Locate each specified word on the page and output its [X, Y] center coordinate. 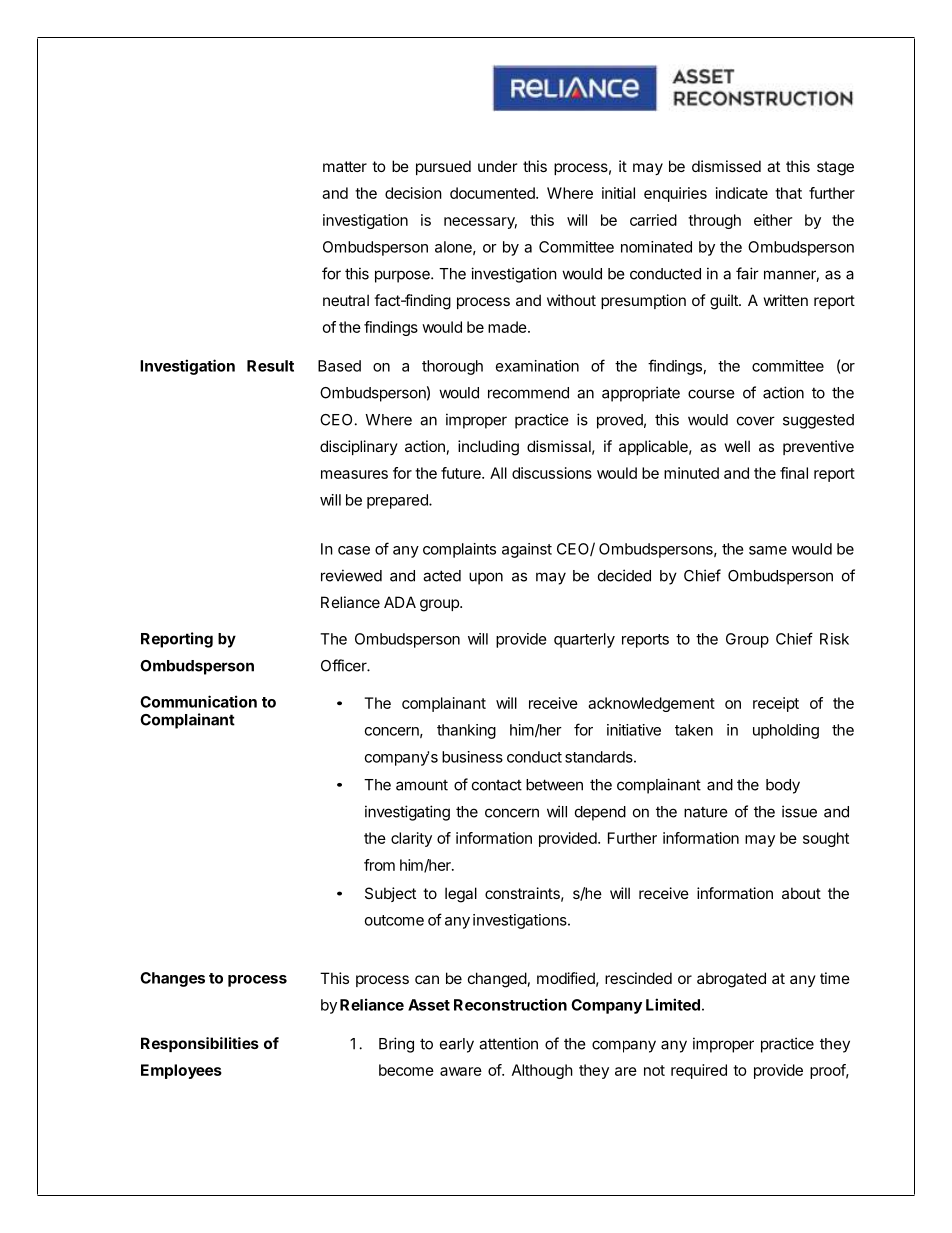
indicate [742, 193]
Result [270, 366]
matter [345, 166]
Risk [834, 639]
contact [497, 785]
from [379, 865]
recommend [528, 393]
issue [799, 811]
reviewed [351, 575]
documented [493, 193]
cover [756, 421]
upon [486, 578]
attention [508, 1043]
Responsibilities [200, 1044]
